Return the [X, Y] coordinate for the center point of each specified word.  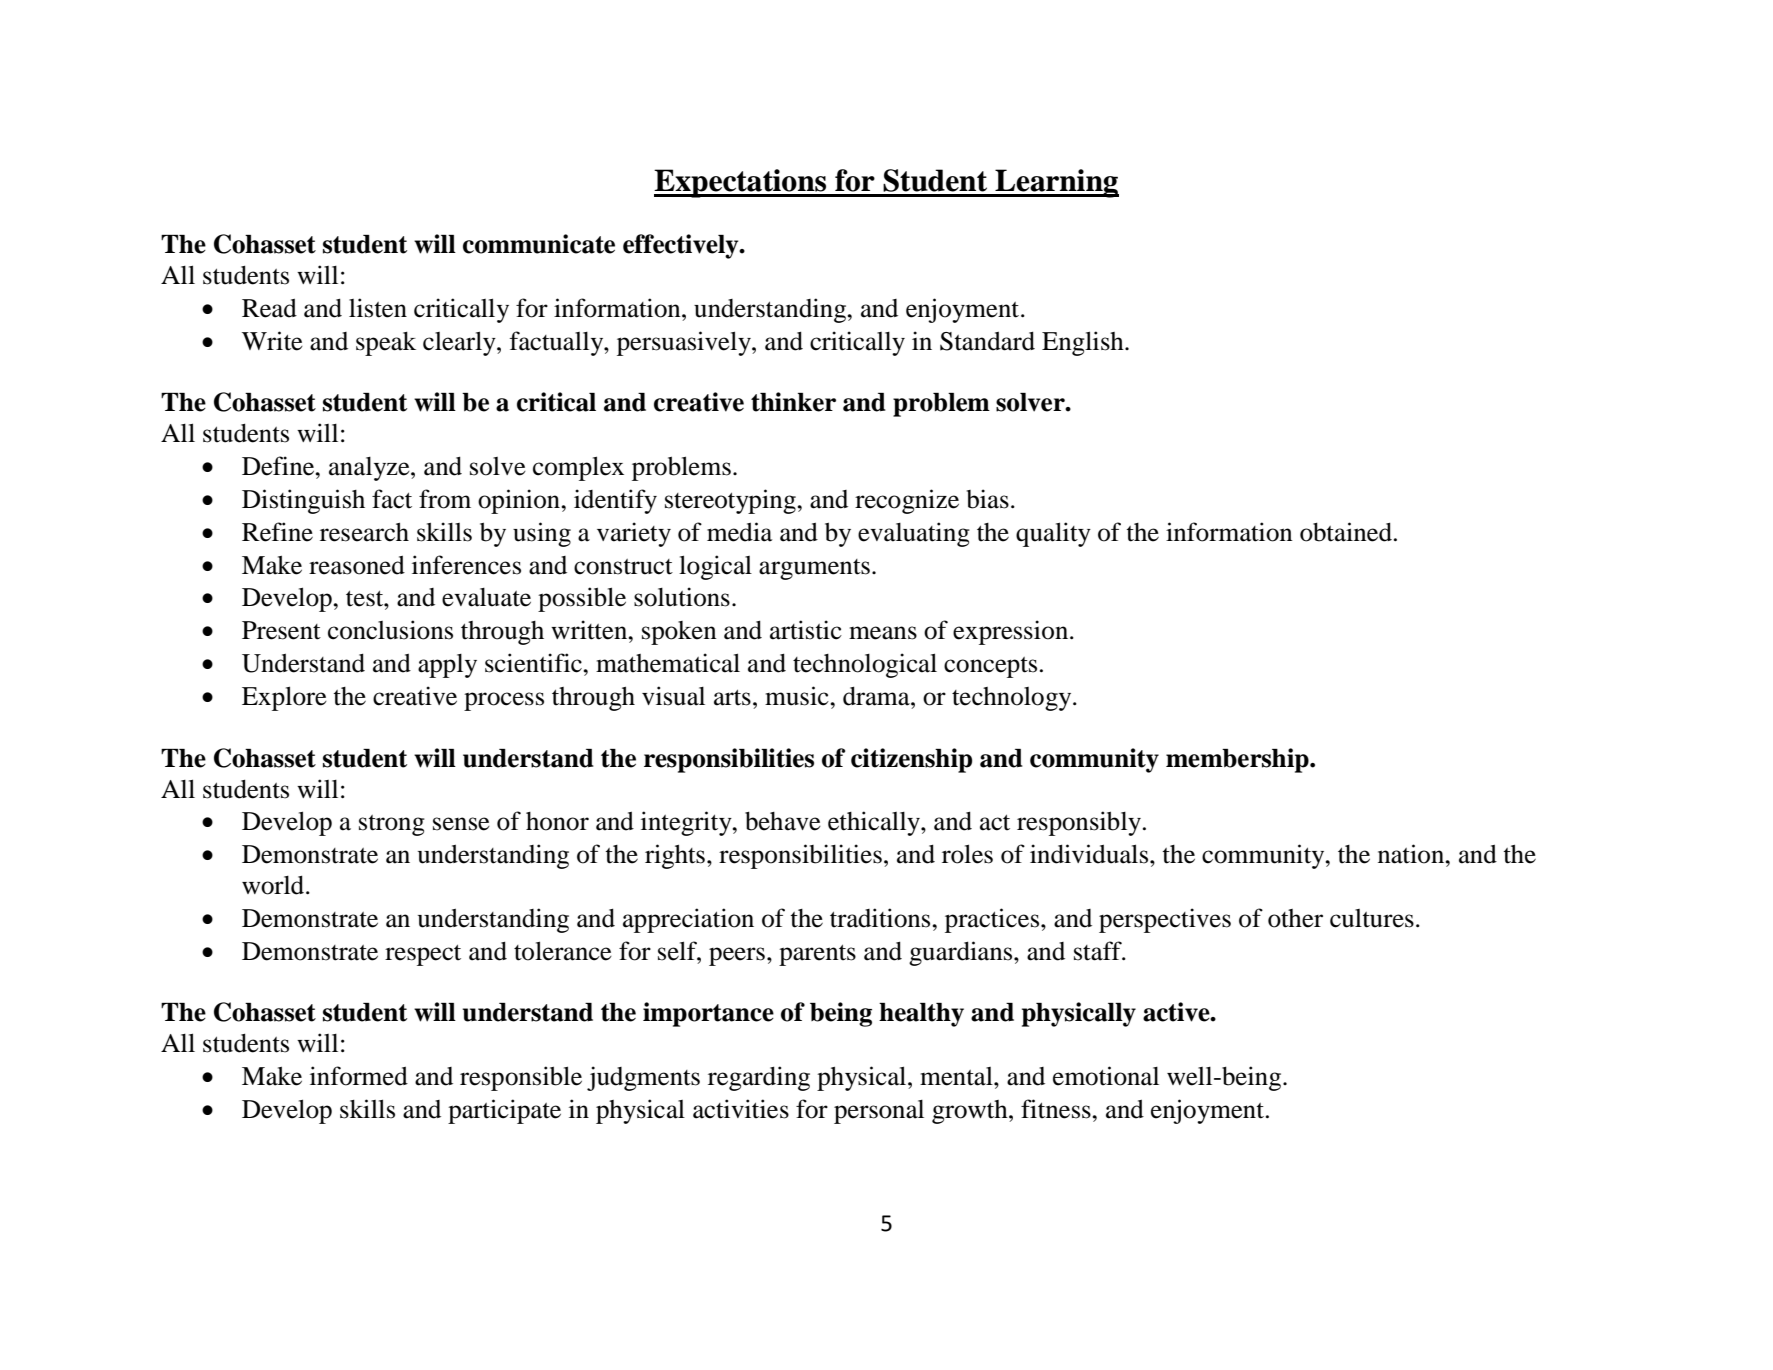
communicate [539, 244]
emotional [1106, 1076]
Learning [1056, 183]
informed [359, 1076]
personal [879, 1112]
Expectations [741, 183]
